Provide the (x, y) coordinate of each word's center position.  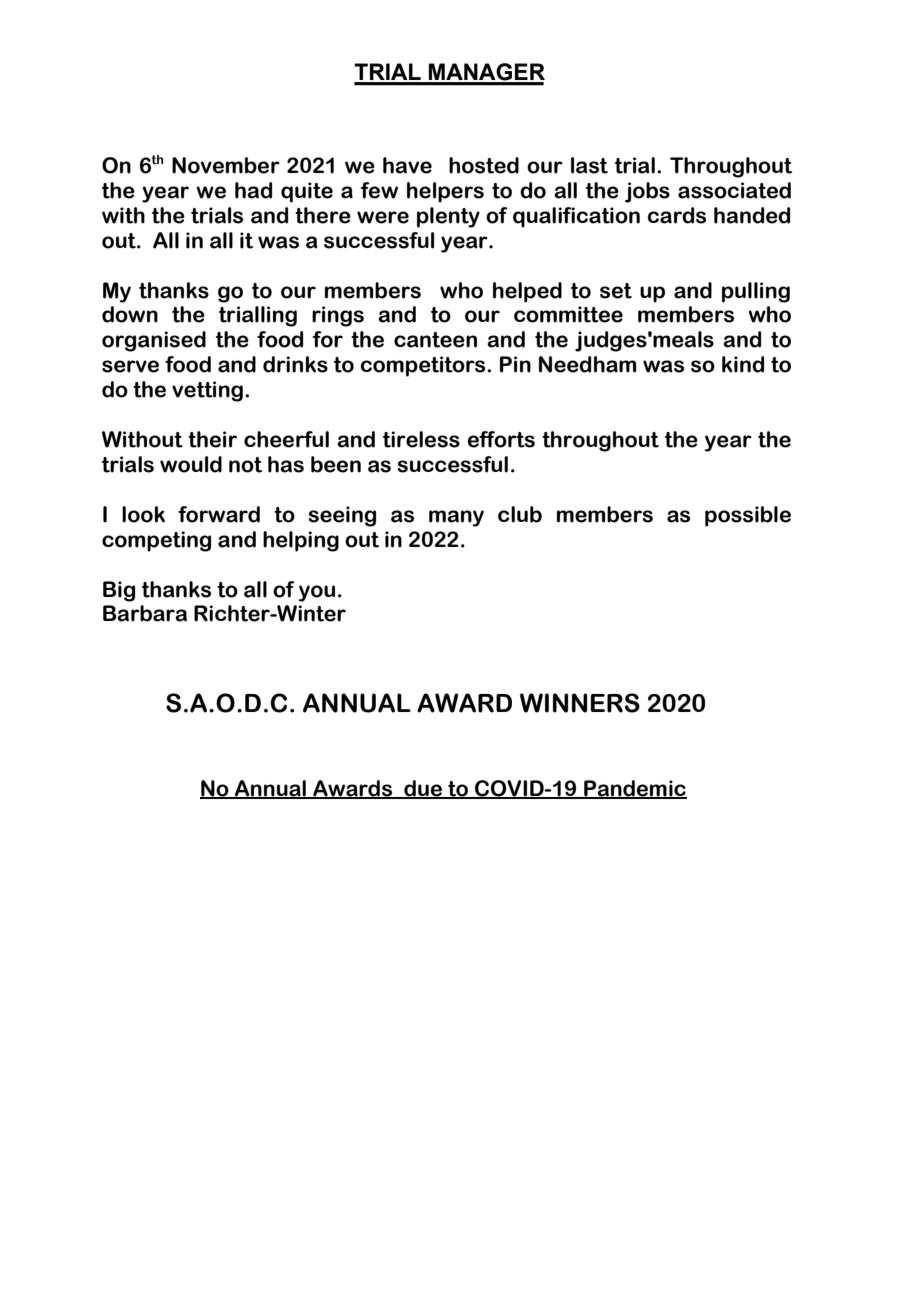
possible (748, 516)
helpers (445, 192)
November (226, 165)
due (423, 789)
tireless (421, 439)
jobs (647, 192)
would (191, 464)
